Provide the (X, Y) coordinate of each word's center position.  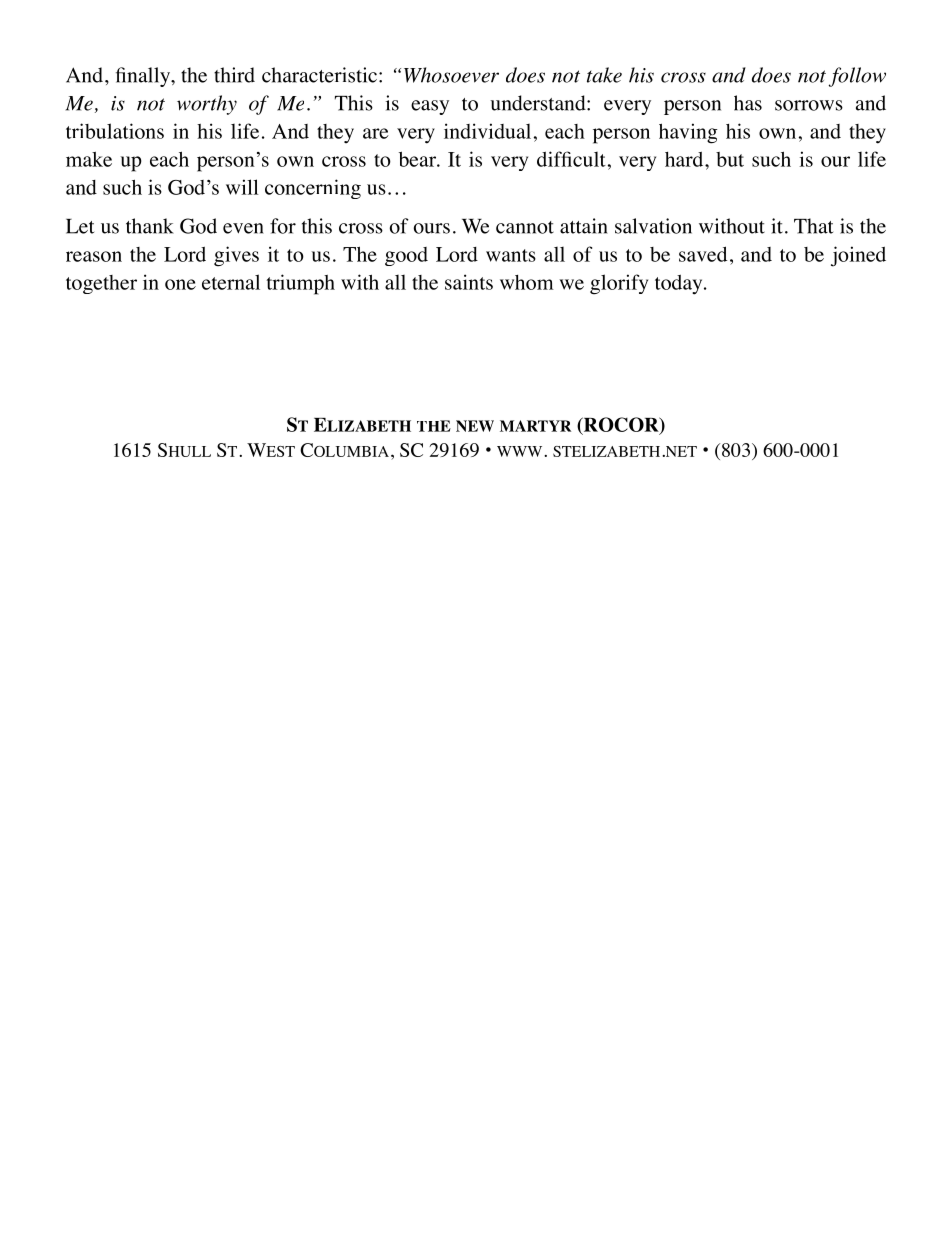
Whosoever (451, 75)
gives (236, 256)
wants (511, 255)
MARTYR (535, 426)
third (234, 75)
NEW (475, 426)
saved (703, 254)
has (748, 103)
